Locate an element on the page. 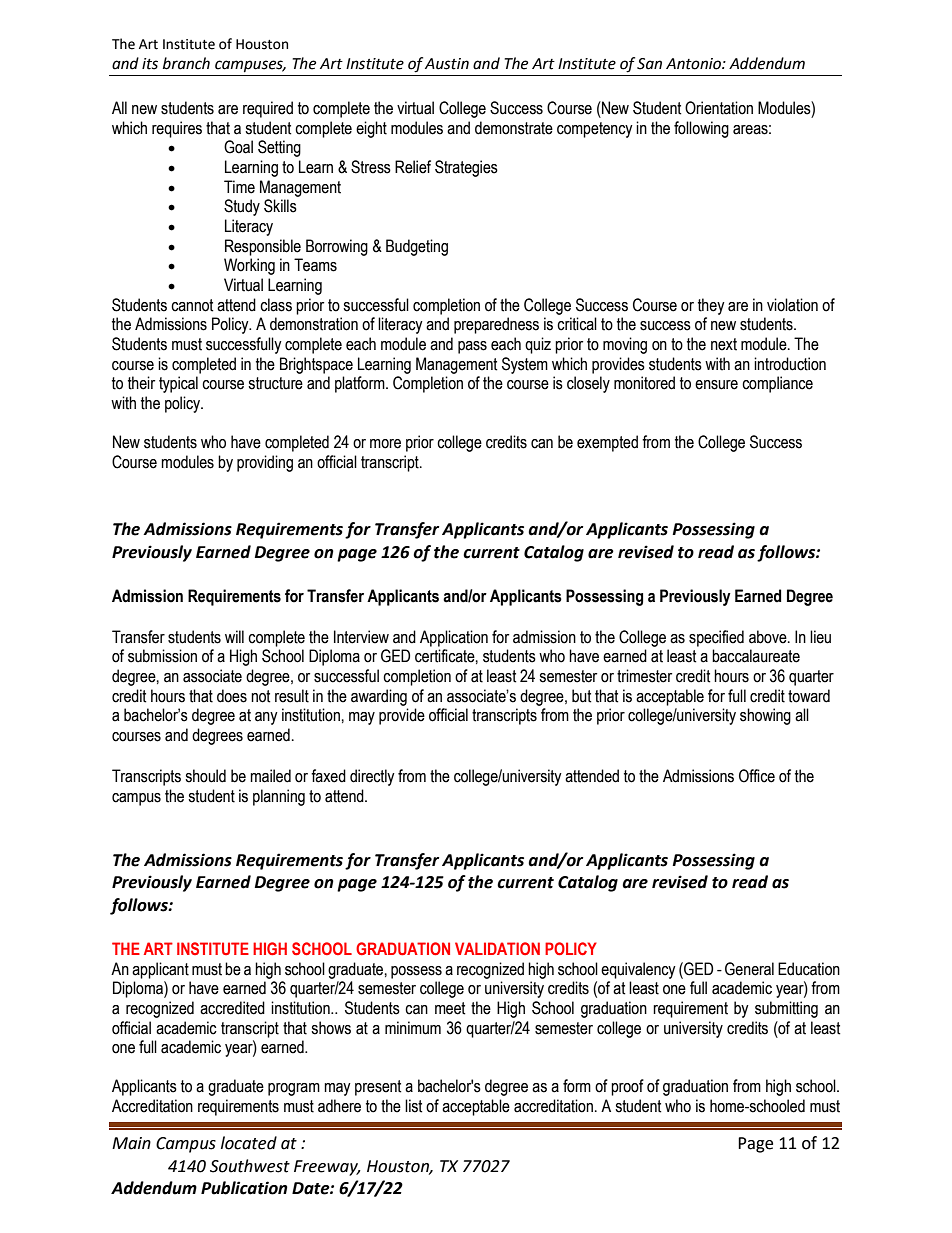 This image has height=1233, width=952. typical is located at coordinates (178, 384).
